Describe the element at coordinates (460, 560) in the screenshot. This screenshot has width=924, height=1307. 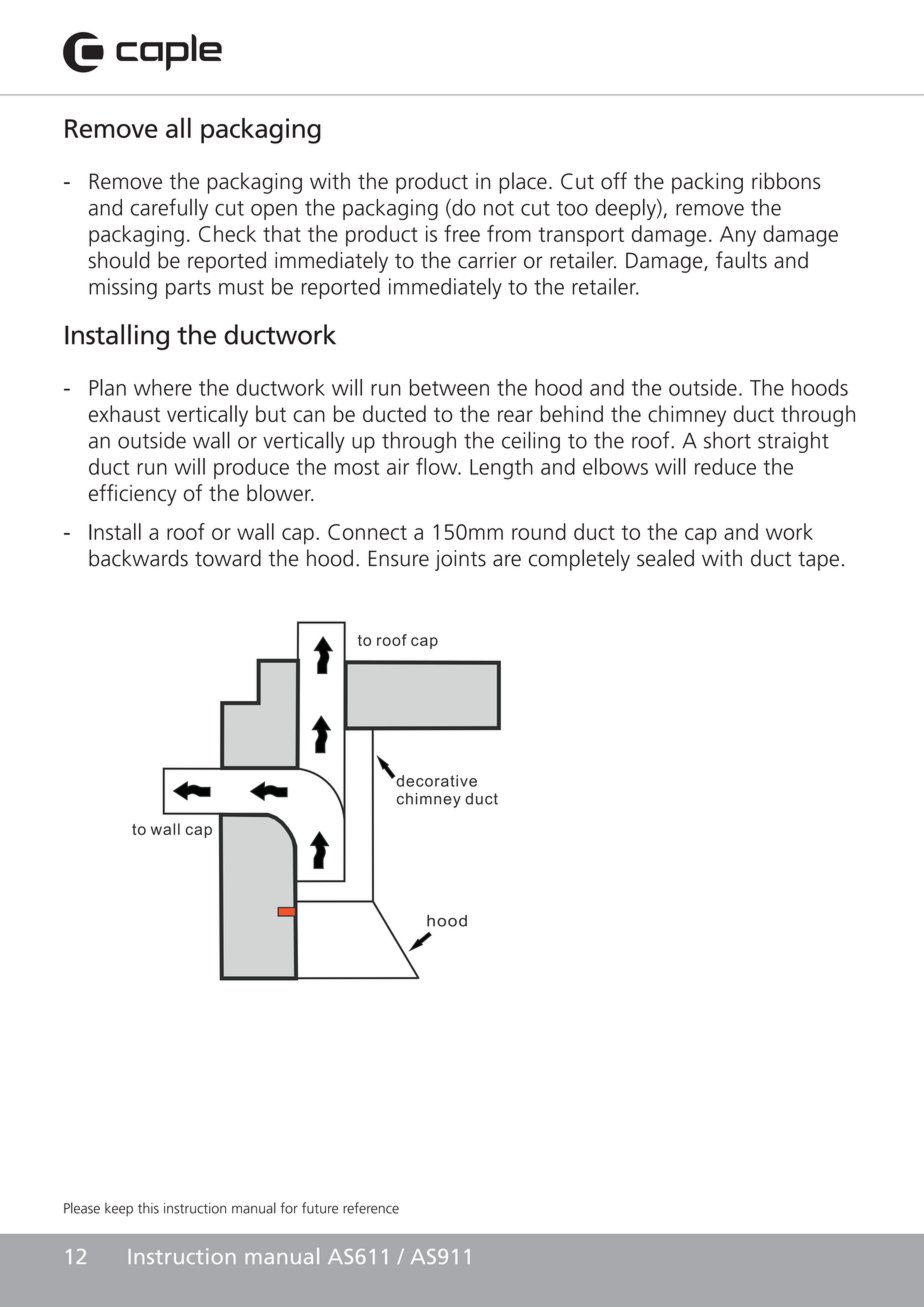
I see `joints` at that location.
